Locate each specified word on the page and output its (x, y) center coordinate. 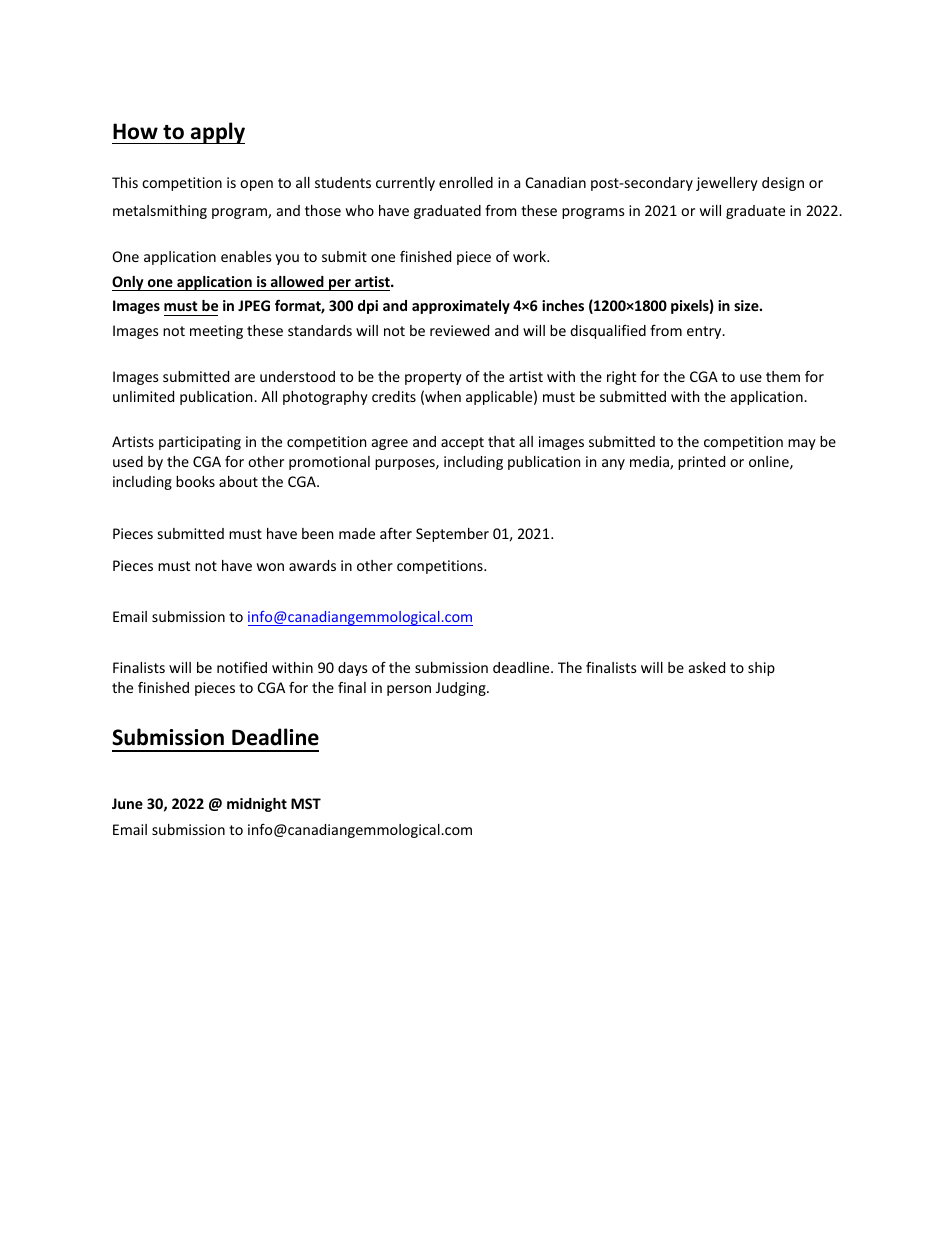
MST (306, 803)
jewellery (727, 184)
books (195, 481)
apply (217, 133)
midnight (257, 805)
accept (462, 443)
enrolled (466, 182)
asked (707, 667)
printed (701, 463)
